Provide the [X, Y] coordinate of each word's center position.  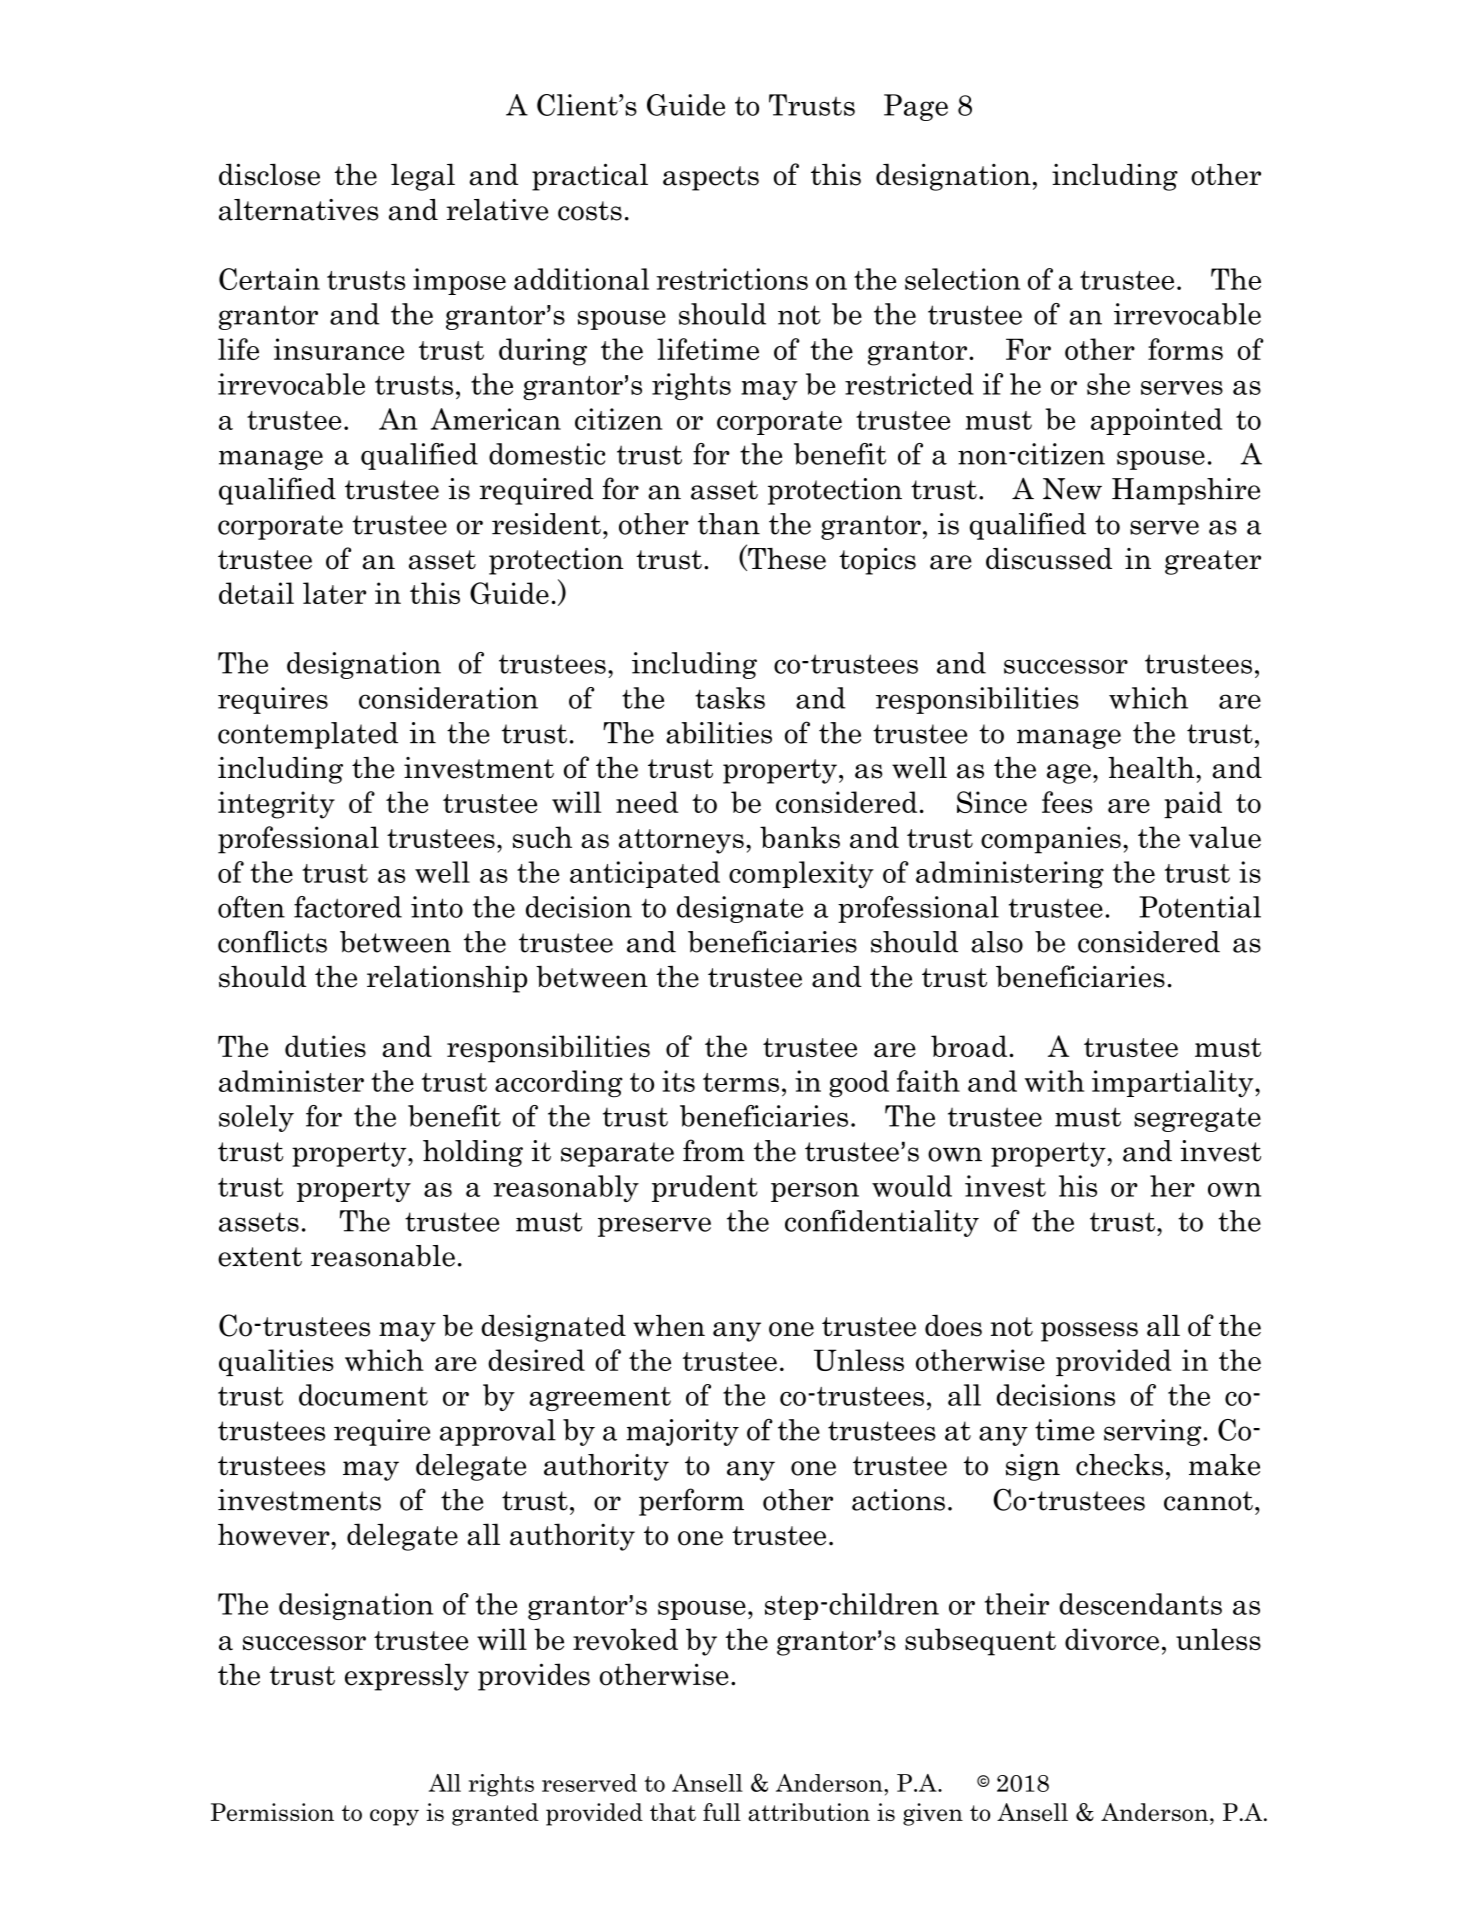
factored [348, 907]
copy [394, 1817]
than [729, 524]
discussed [1049, 559]
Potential [1200, 907]
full [722, 1812]
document [363, 1395]
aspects [711, 178]
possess [1089, 1332]
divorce [1112, 1639]
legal [423, 177]
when [669, 1325]
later [334, 593]
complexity [801, 875]
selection [962, 279]
